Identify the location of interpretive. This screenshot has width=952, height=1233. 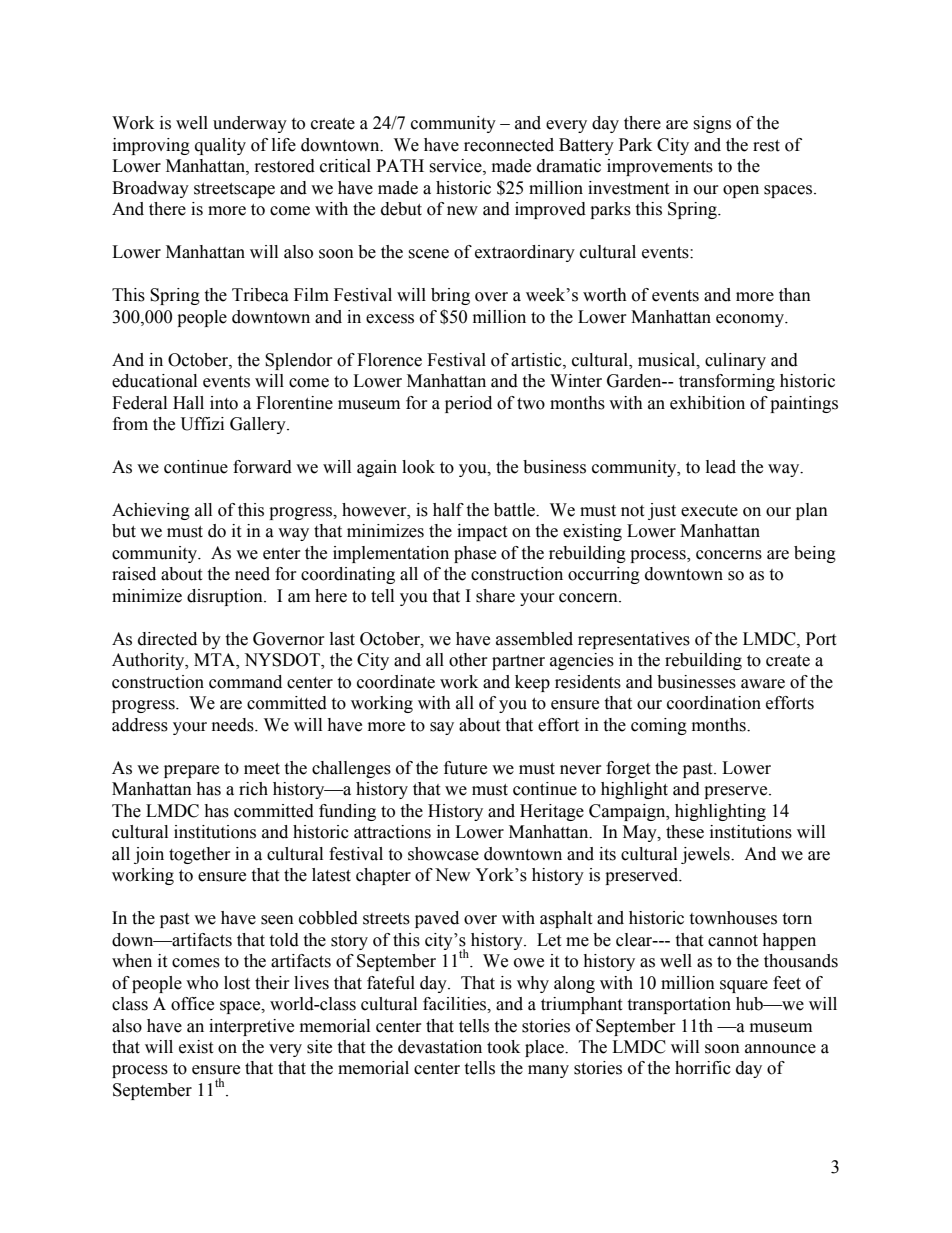
(251, 1027).
